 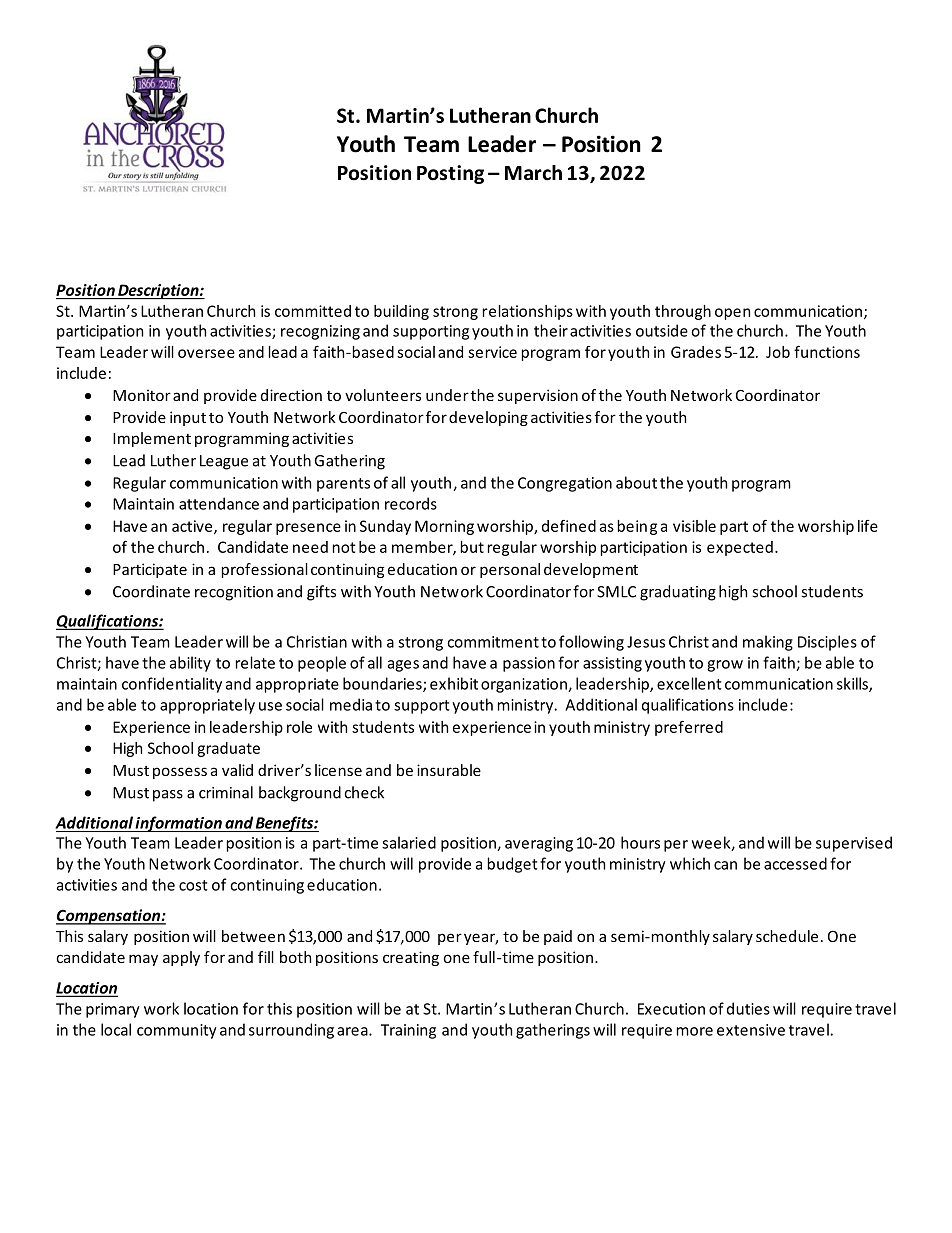 What do you see at coordinates (732, 314) in the screenshot?
I see `open` at bounding box center [732, 314].
